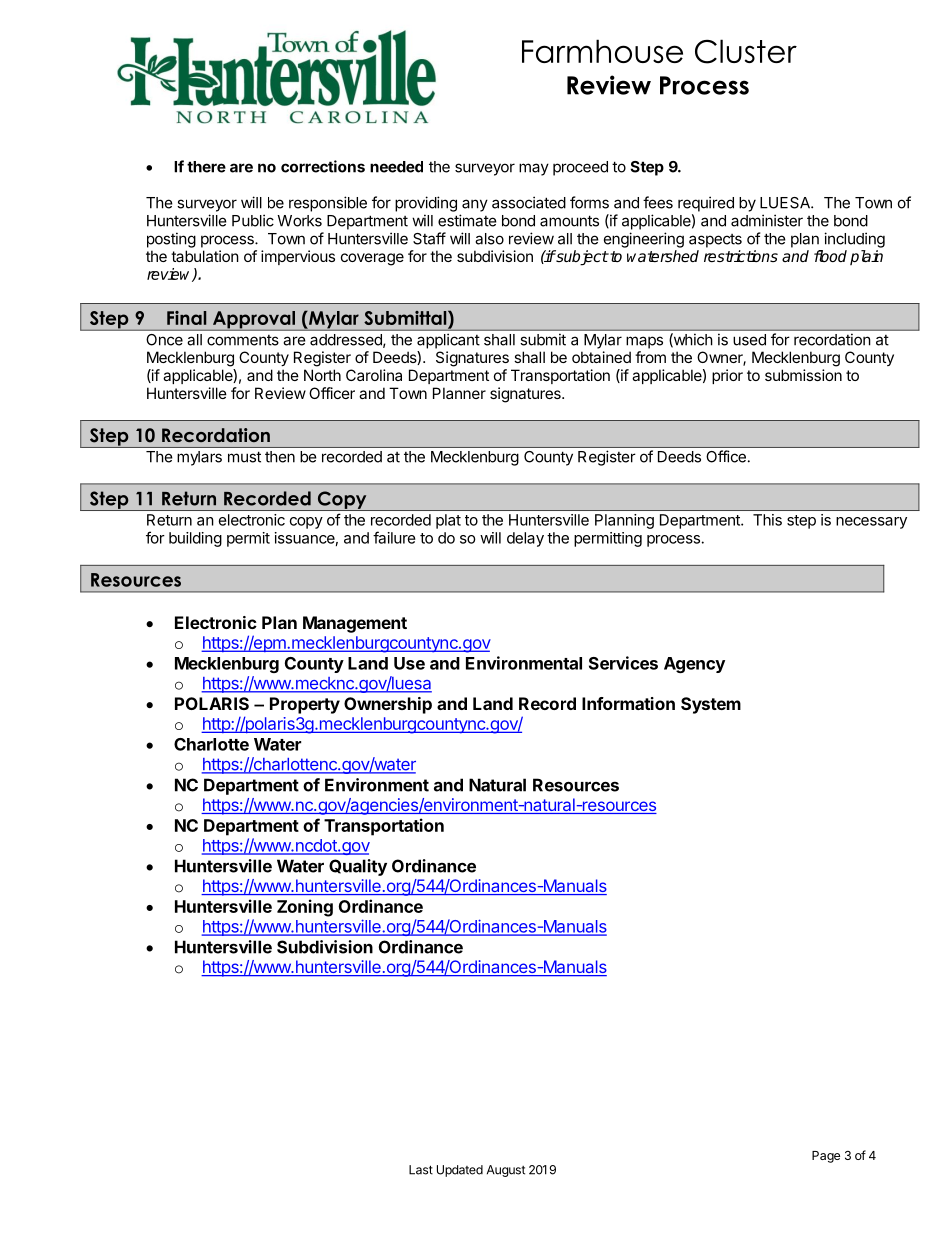 The width and height of the screenshot is (952, 1233). I want to click on Cluster, so click(746, 51).
